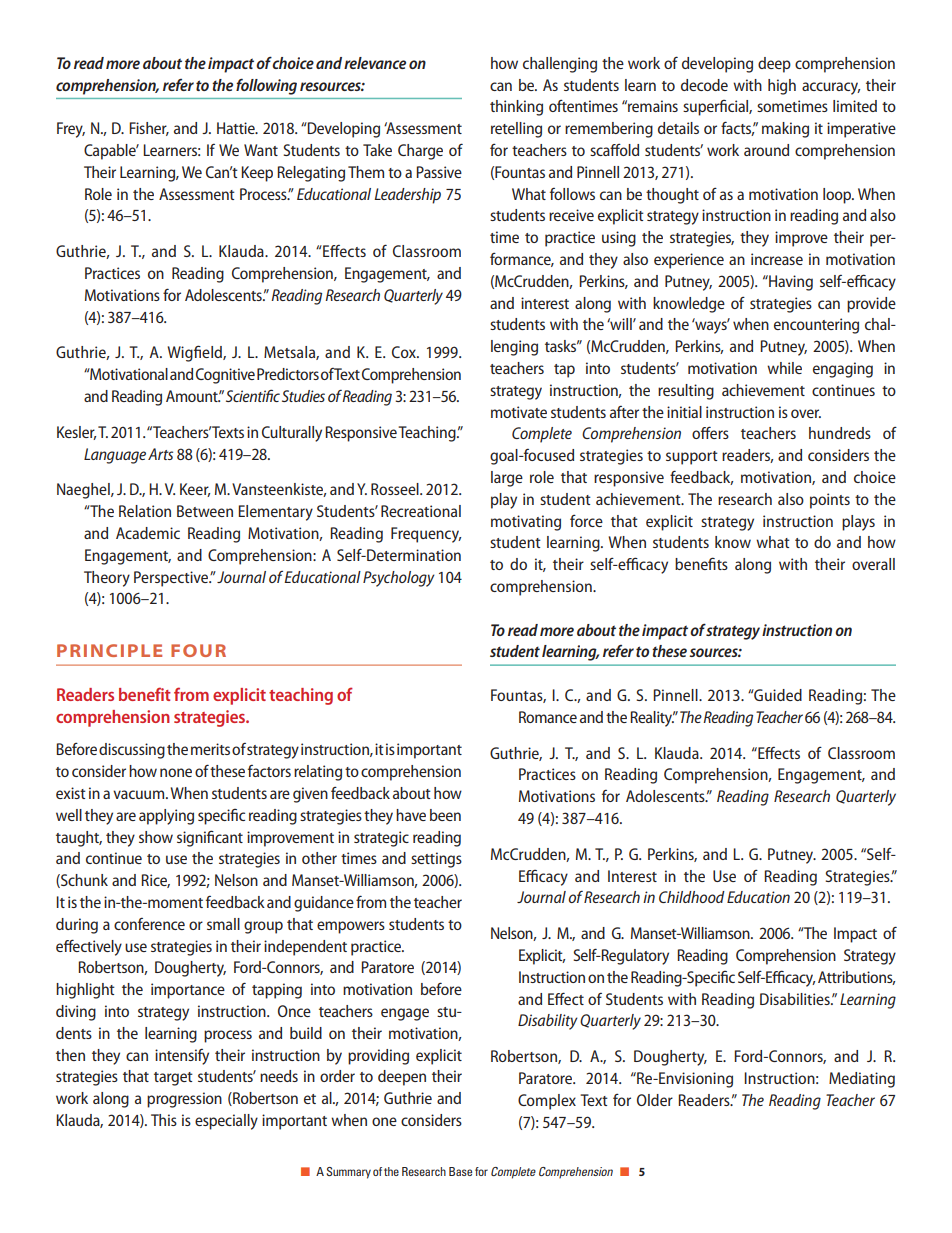  What do you see at coordinates (692, 897) in the screenshot?
I see `Childhood` at bounding box center [692, 897].
